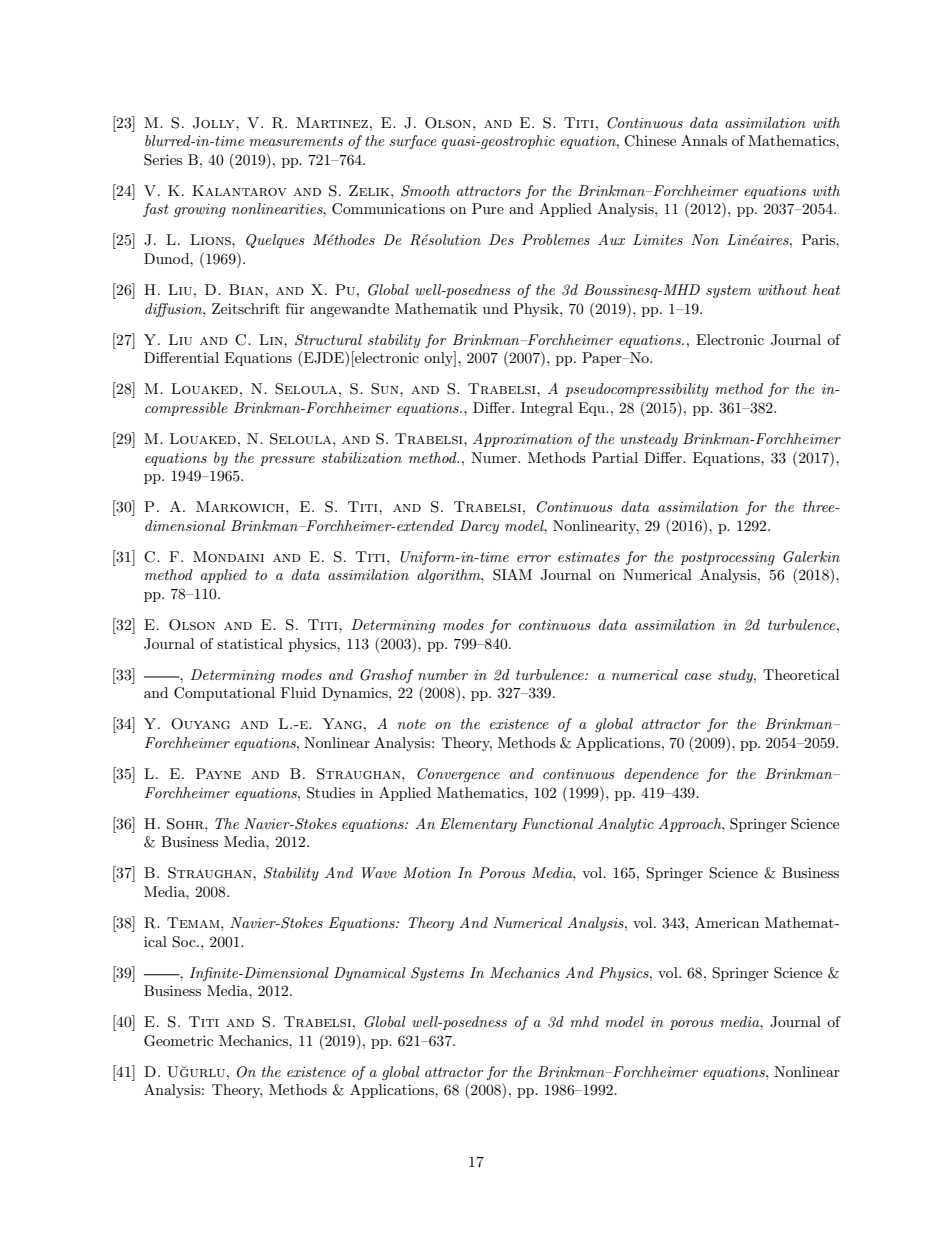  Describe the element at coordinates (215, 123) in the screenshot. I see `Jolly` at that location.
